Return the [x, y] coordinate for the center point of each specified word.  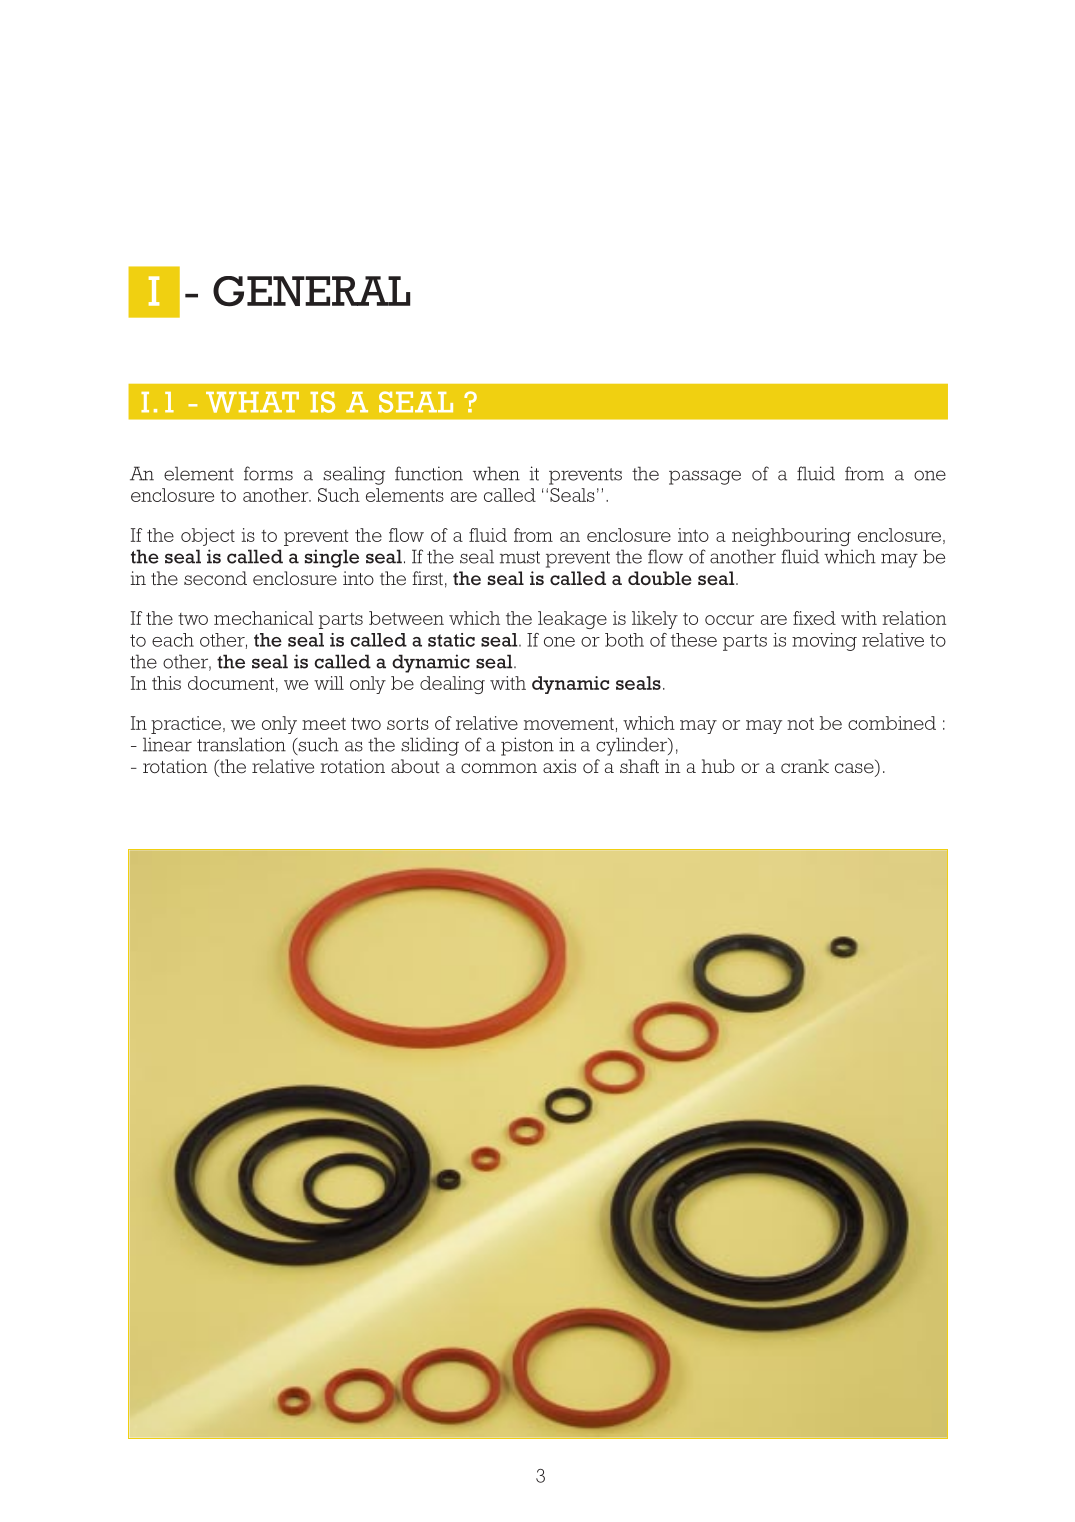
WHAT [252, 402]
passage [705, 477]
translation [241, 744]
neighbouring [791, 537]
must [520, 557]
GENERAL [311, 291]
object [208, 537]
